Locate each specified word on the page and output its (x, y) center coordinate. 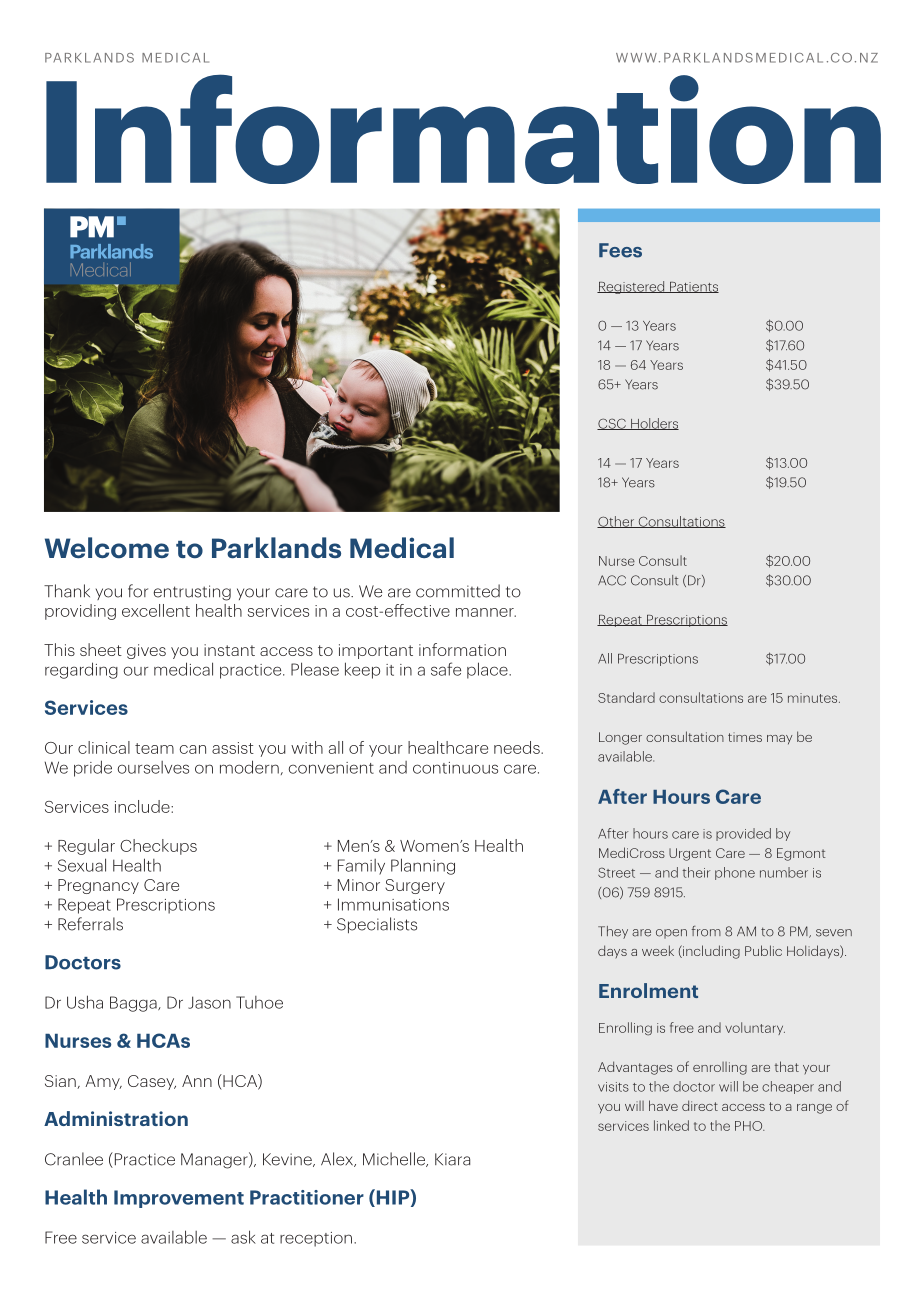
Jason (209, 1002)
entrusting (192, 593)
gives (146, 651)
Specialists (377, 925)
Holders (654, 424)
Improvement (179, 1199)
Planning (423, 866)
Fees (620, 250)
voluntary (755, 1028)
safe (446, 669)
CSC (612, 424)
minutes (814, 698)
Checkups (158, 847)
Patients (693, 287)
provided (743, 834)
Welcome (107, 547)
